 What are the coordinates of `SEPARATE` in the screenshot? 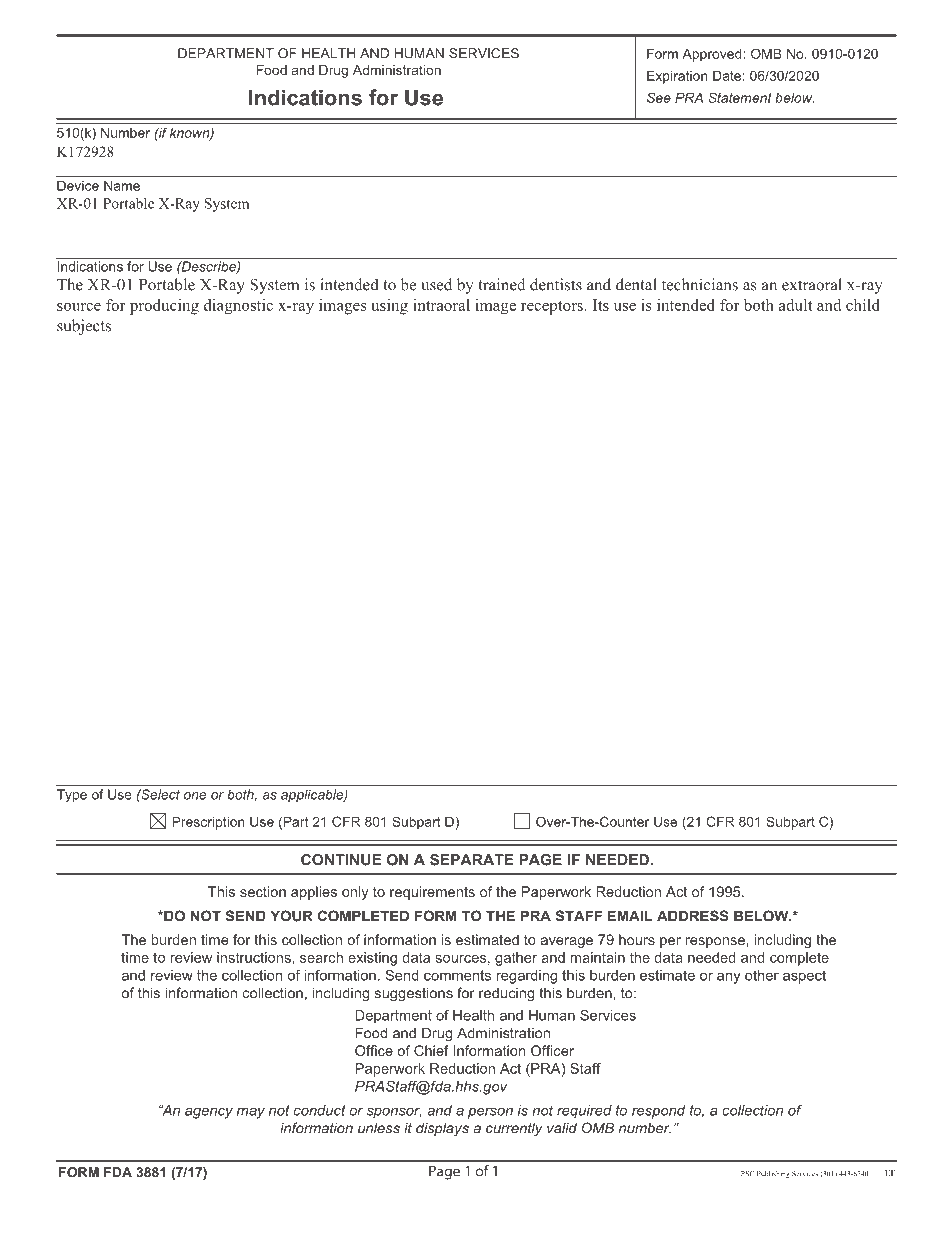 It's located at (472, 860).
